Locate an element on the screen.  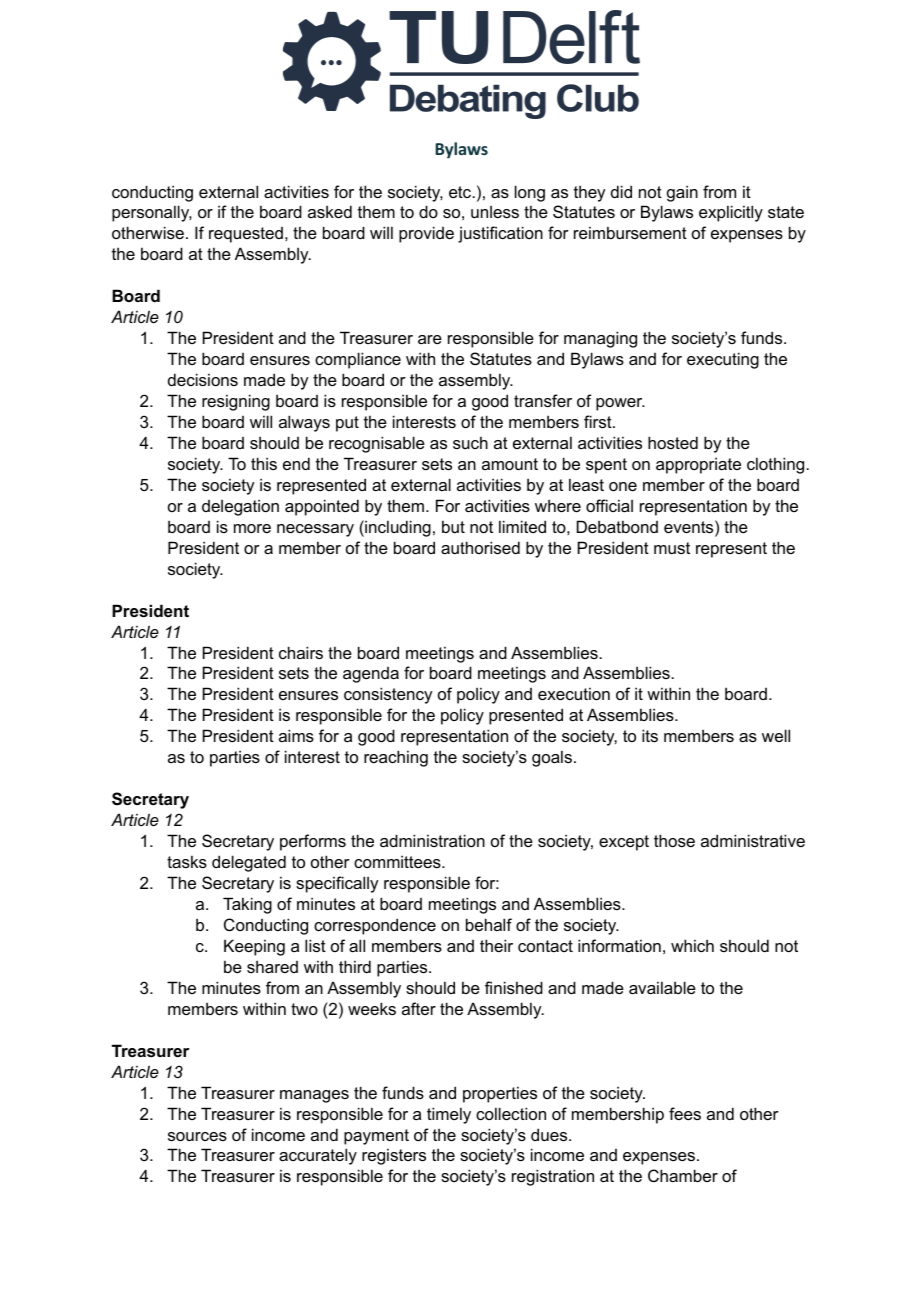
its is located at coordinates (650, 735).
